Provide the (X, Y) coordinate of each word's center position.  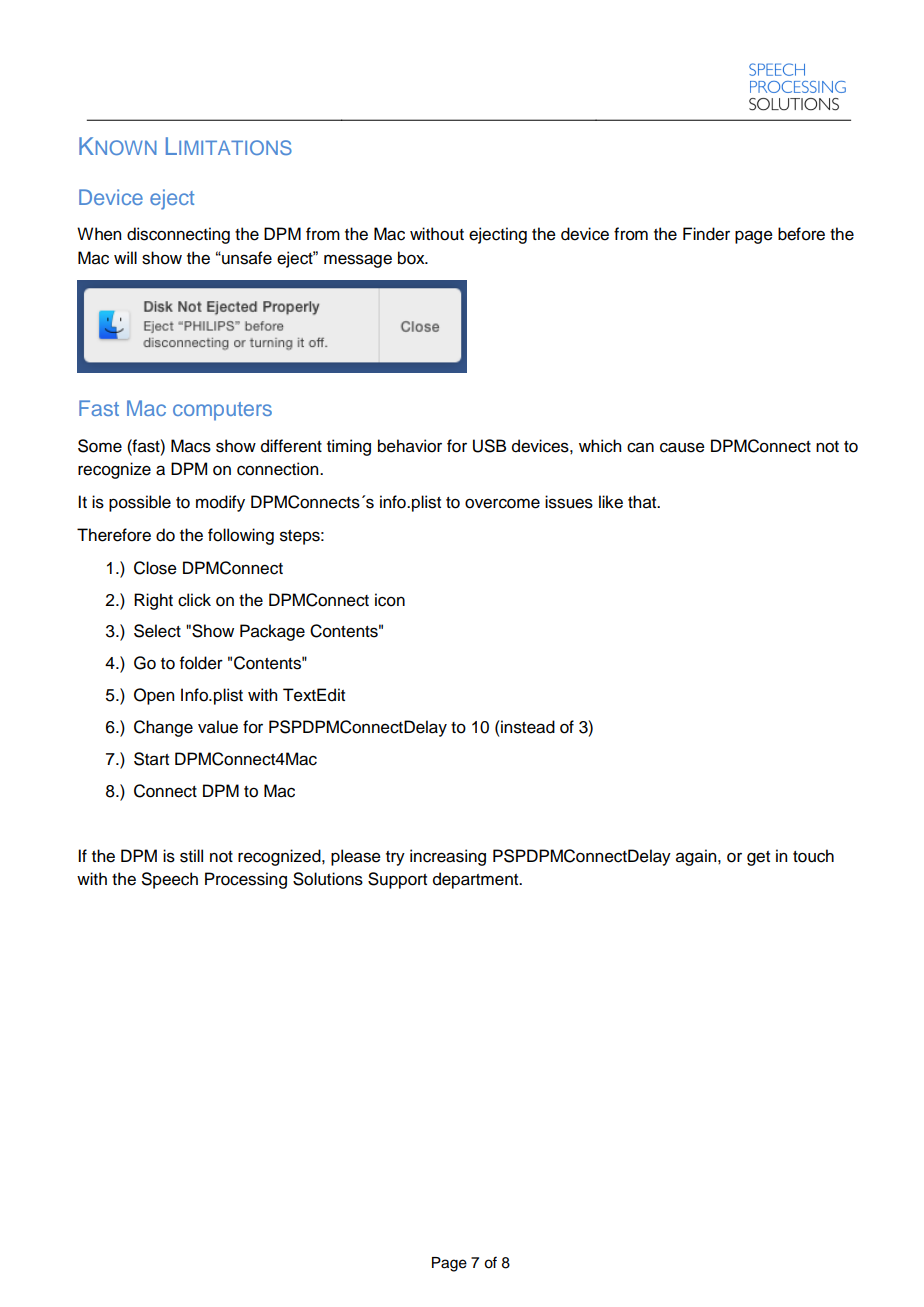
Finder (706, 234)
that (643, 502)
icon (390, 600)
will (125, 257)
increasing (448, 857)
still (191, 856)
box (412, 258)
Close (155, 568)
